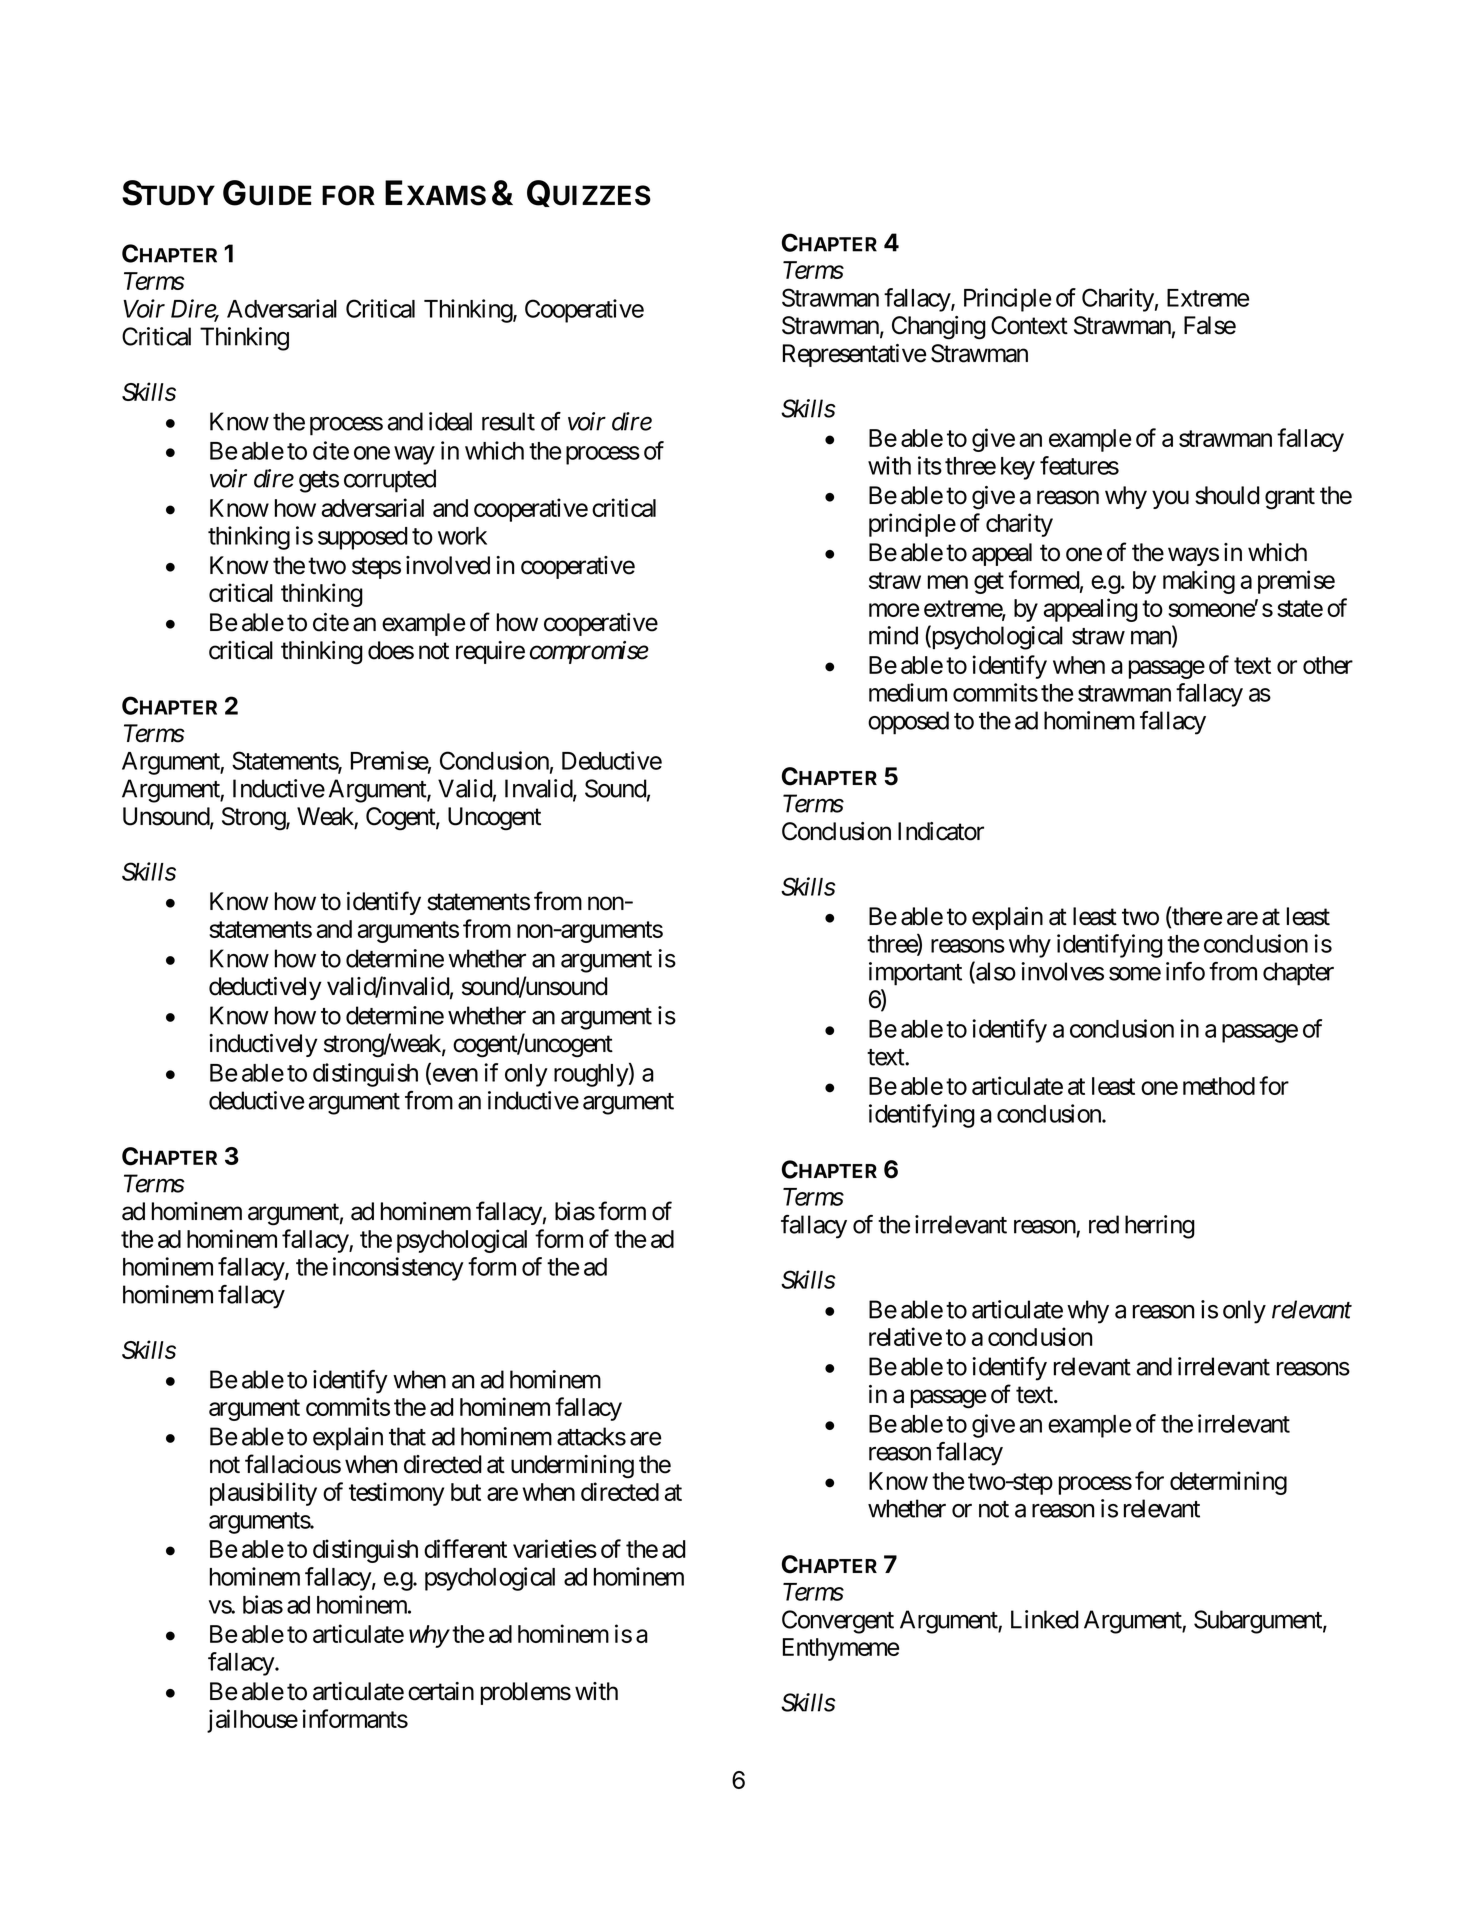  What do you see at coordinates (995, 972) in the image?
I see `also` at bounding box center [995, 972].
